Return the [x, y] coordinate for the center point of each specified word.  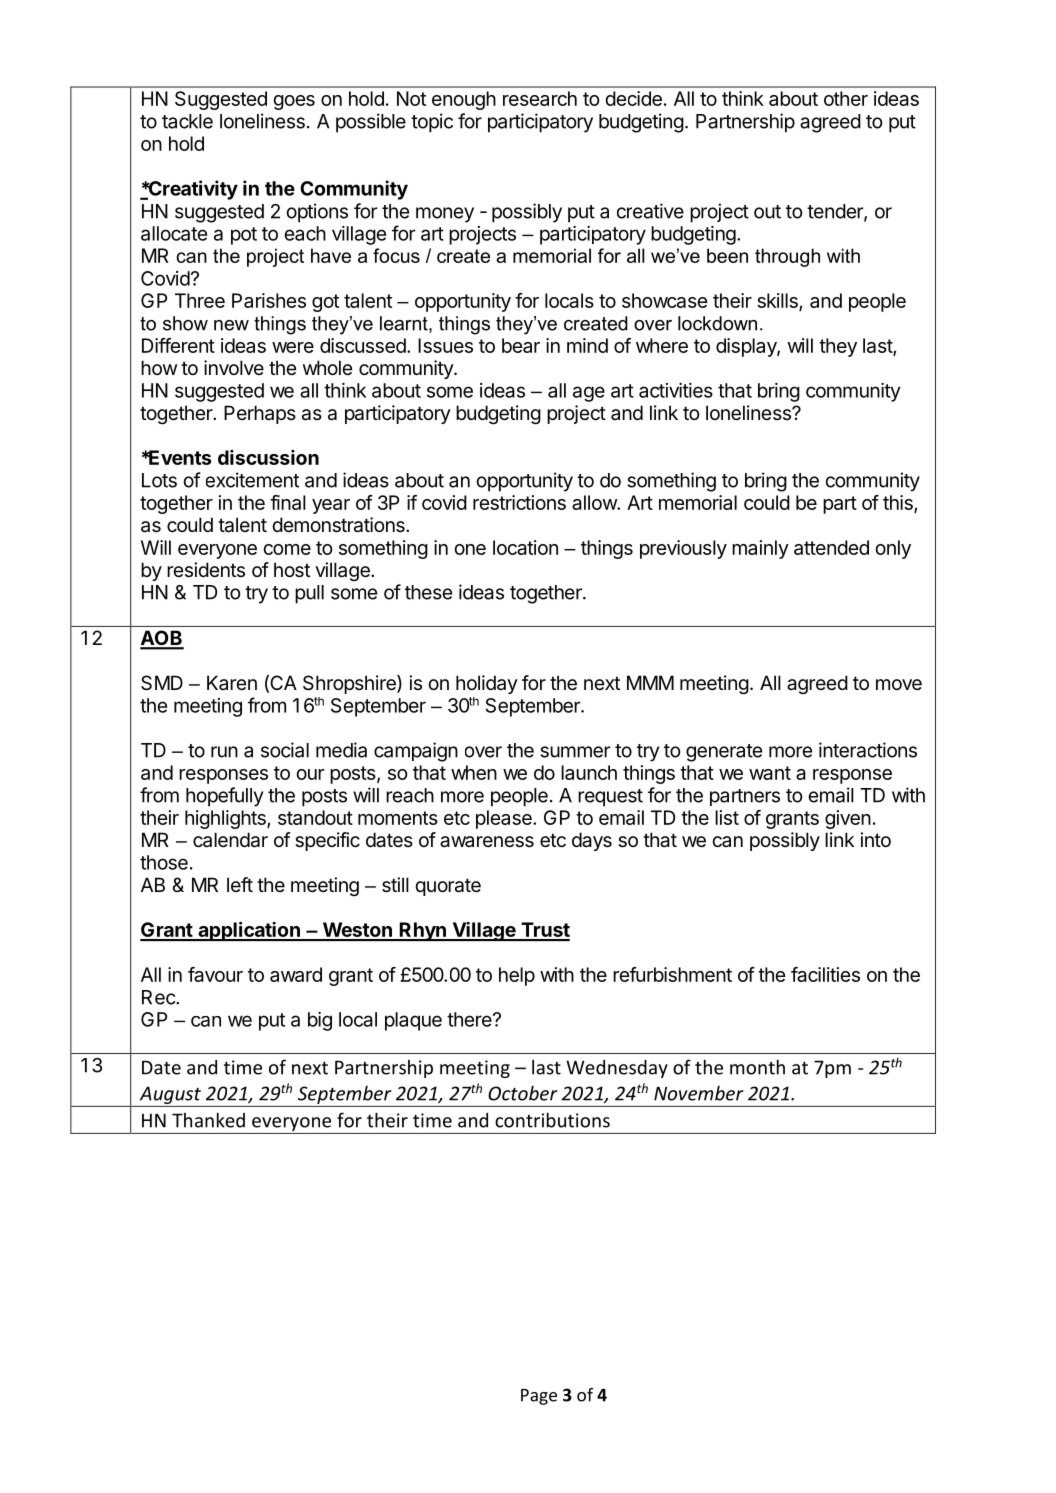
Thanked [208, 1120]
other [846, 98]
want [770, 773]
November [698, 1093]
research [540, 98]
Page [539, 1397]
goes [294, 102]
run [224, 752]
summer [575, 752]
